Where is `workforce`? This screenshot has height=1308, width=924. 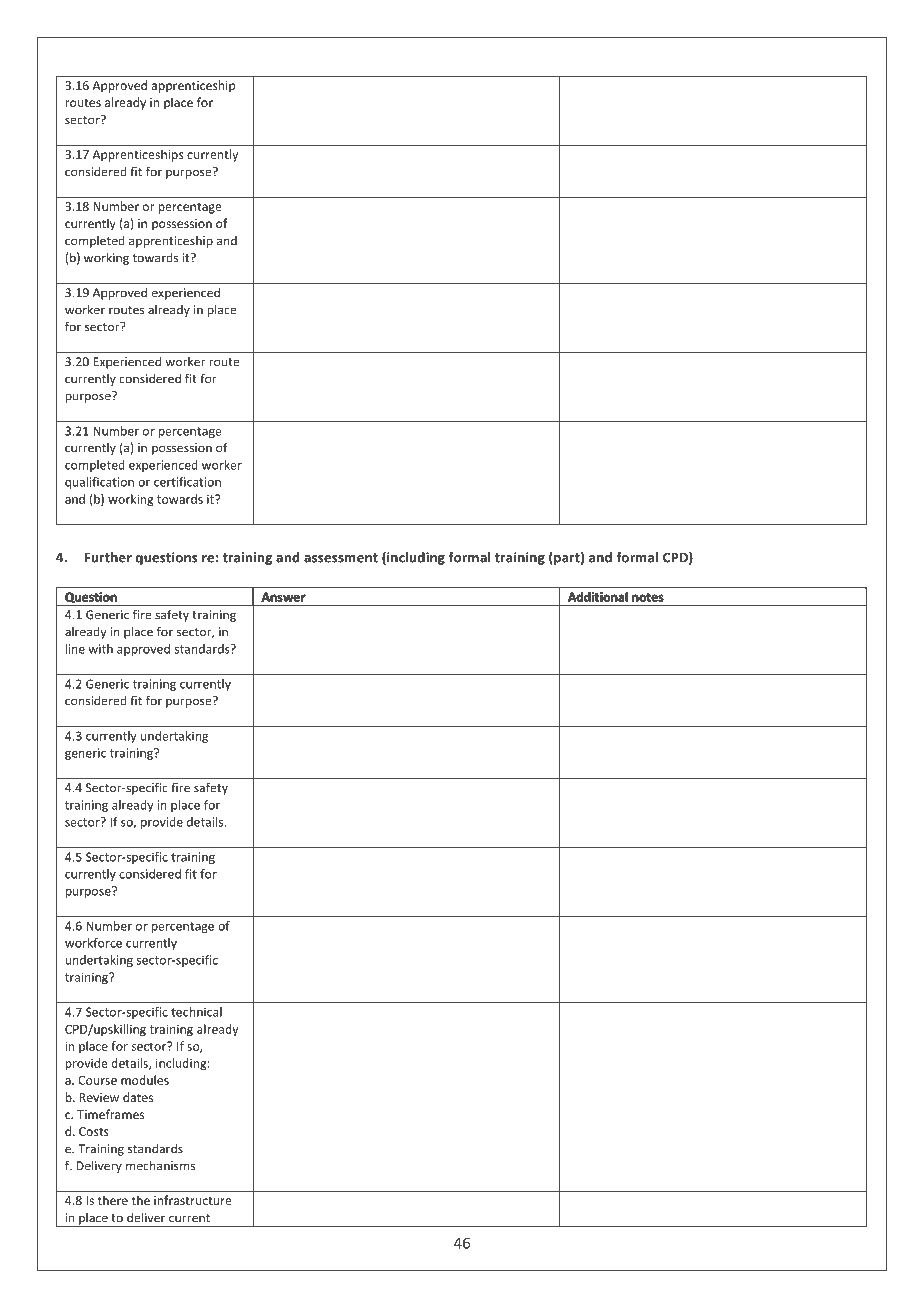 workforce is located at coordinates (93, 943).
